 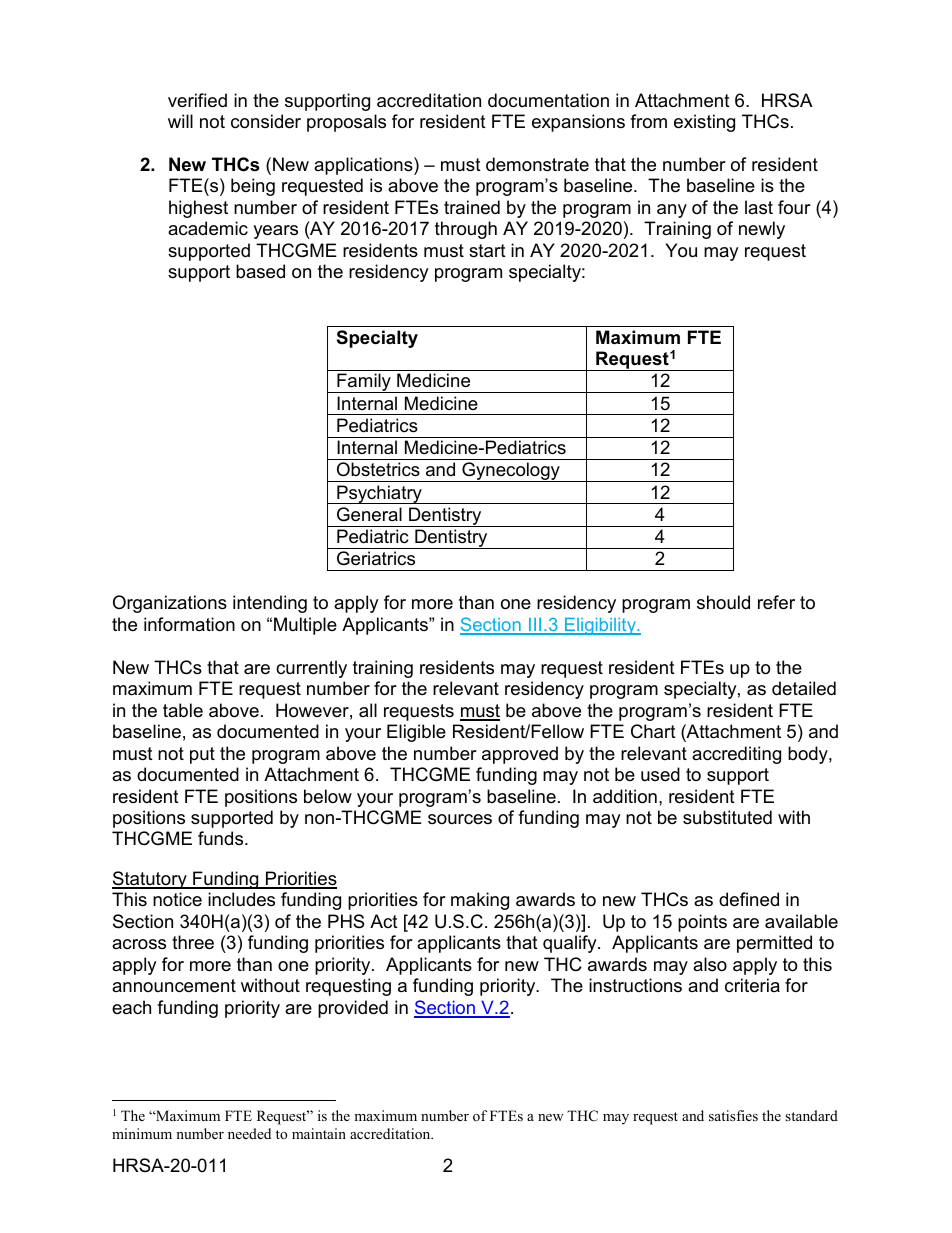 What do you see at coordinates (368, 710) in the screenshot?
I see `all` at bounding box center [368, 710].
